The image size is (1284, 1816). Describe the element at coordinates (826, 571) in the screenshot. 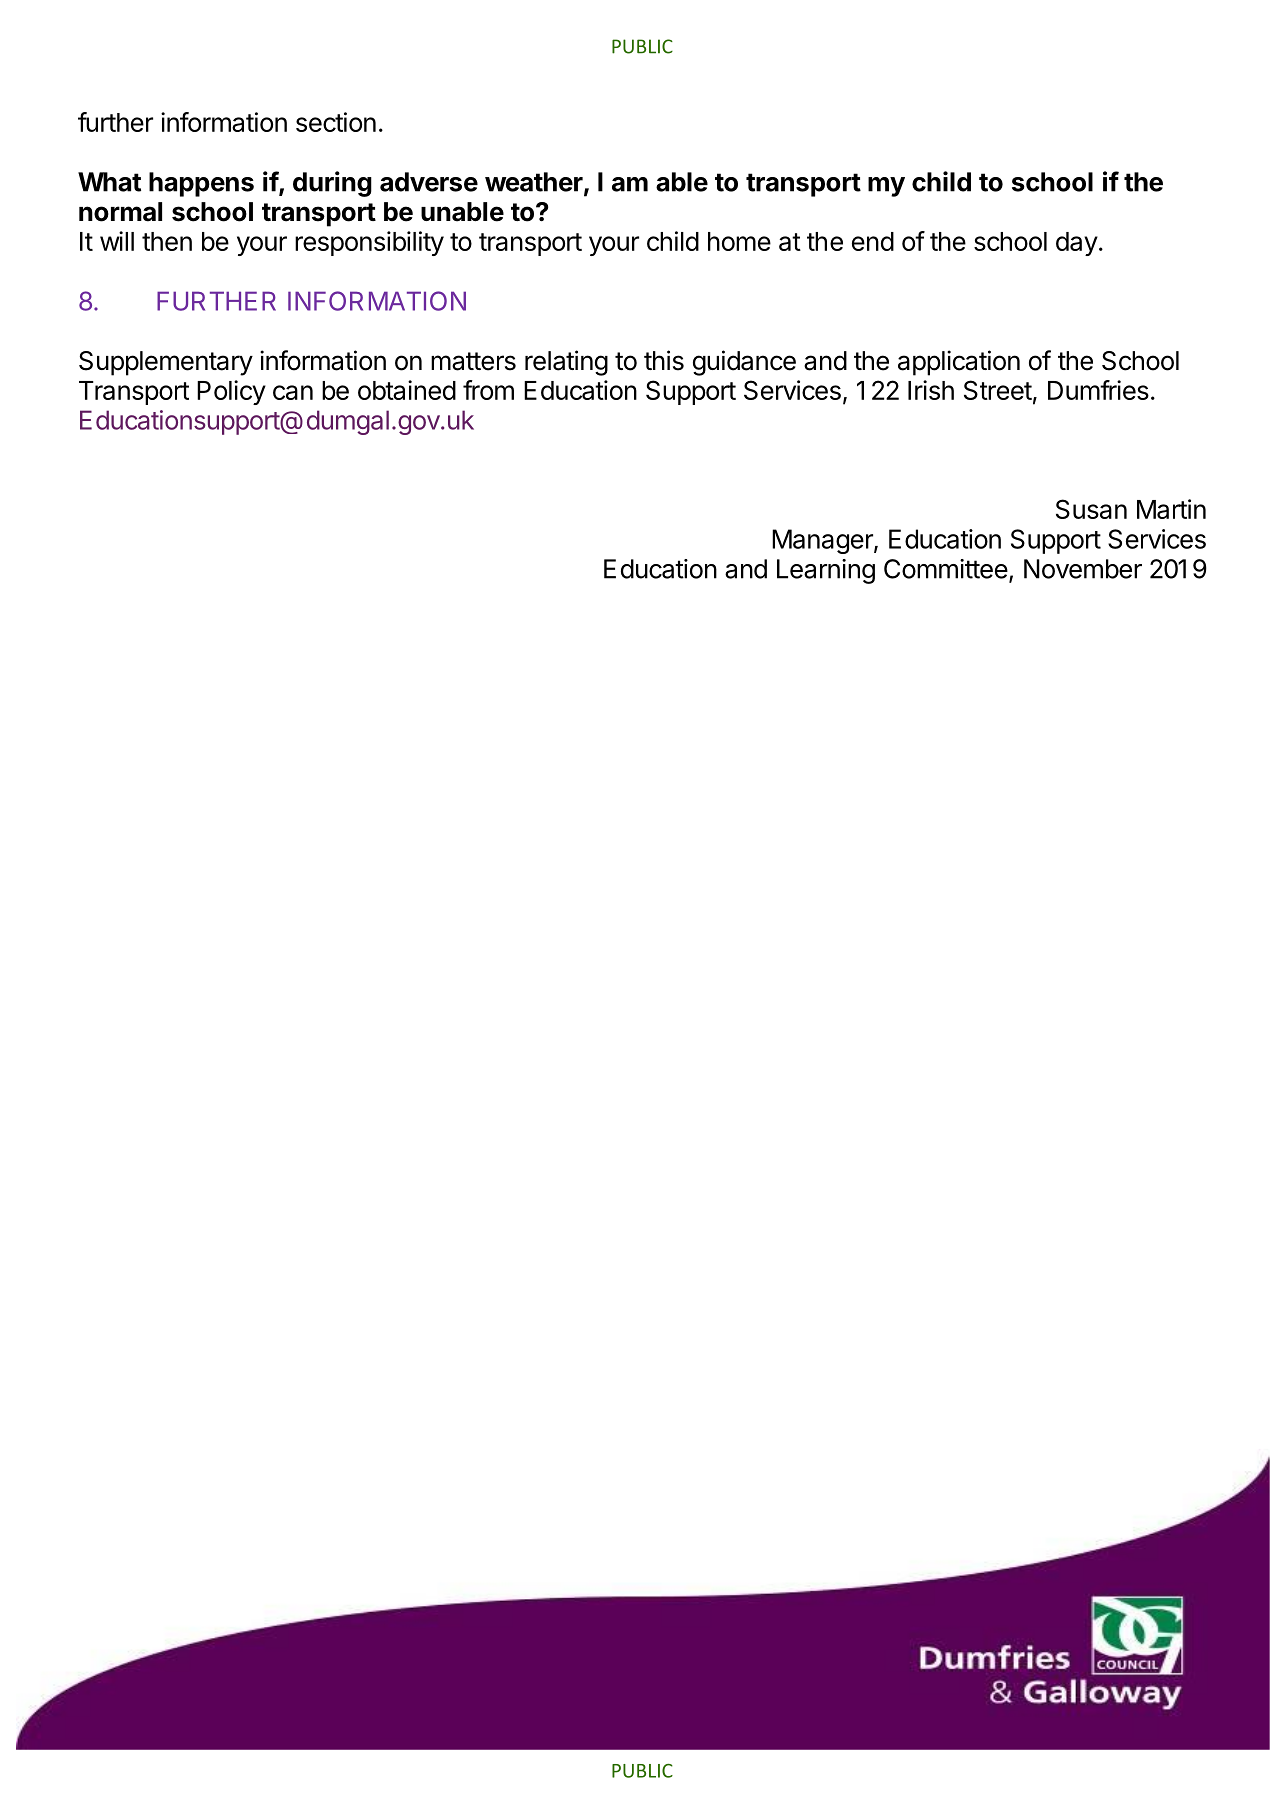

I see `Learning` at that location.
